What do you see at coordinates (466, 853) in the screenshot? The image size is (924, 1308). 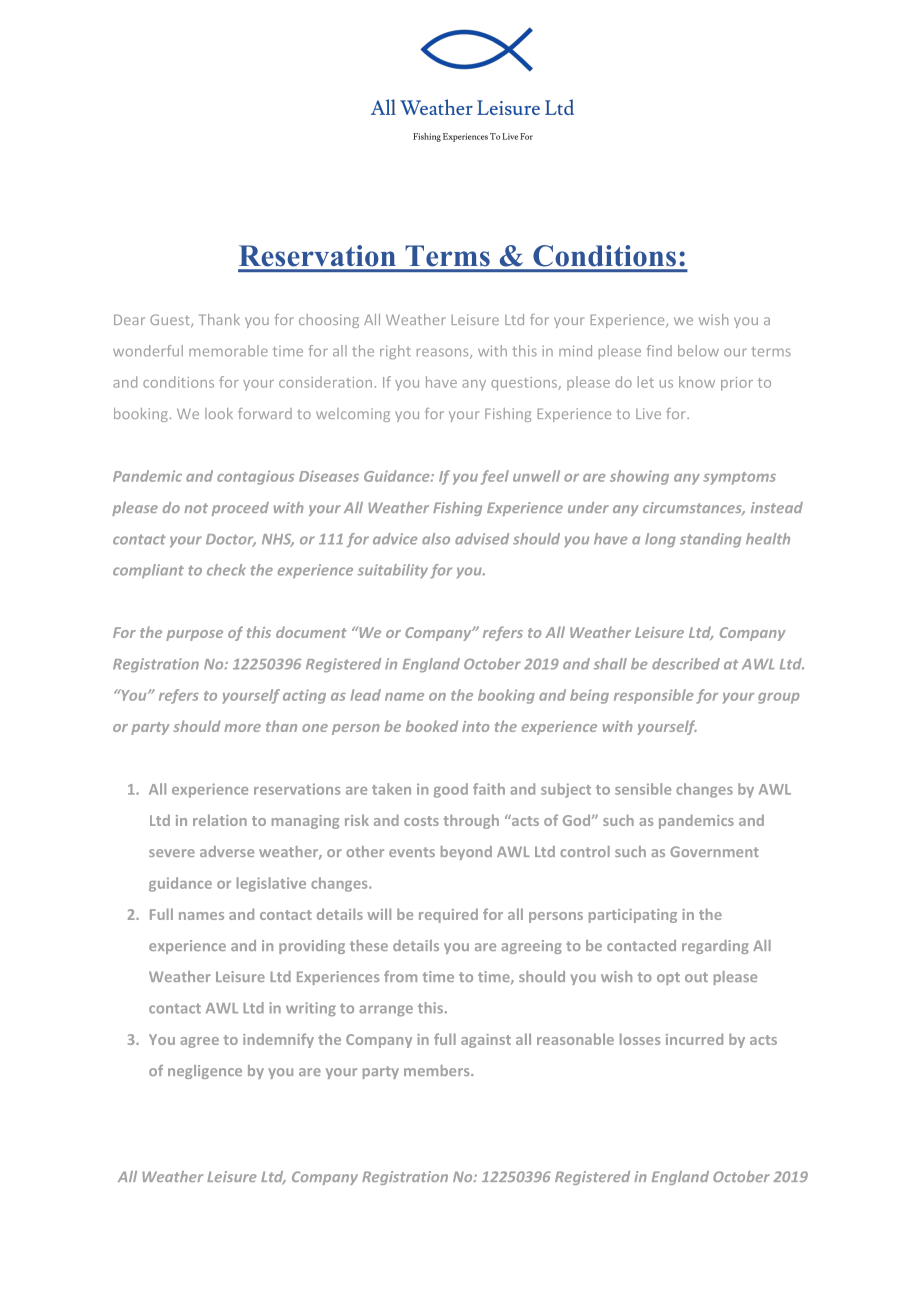 I see `beyond` at bounding box center [466, 853].
